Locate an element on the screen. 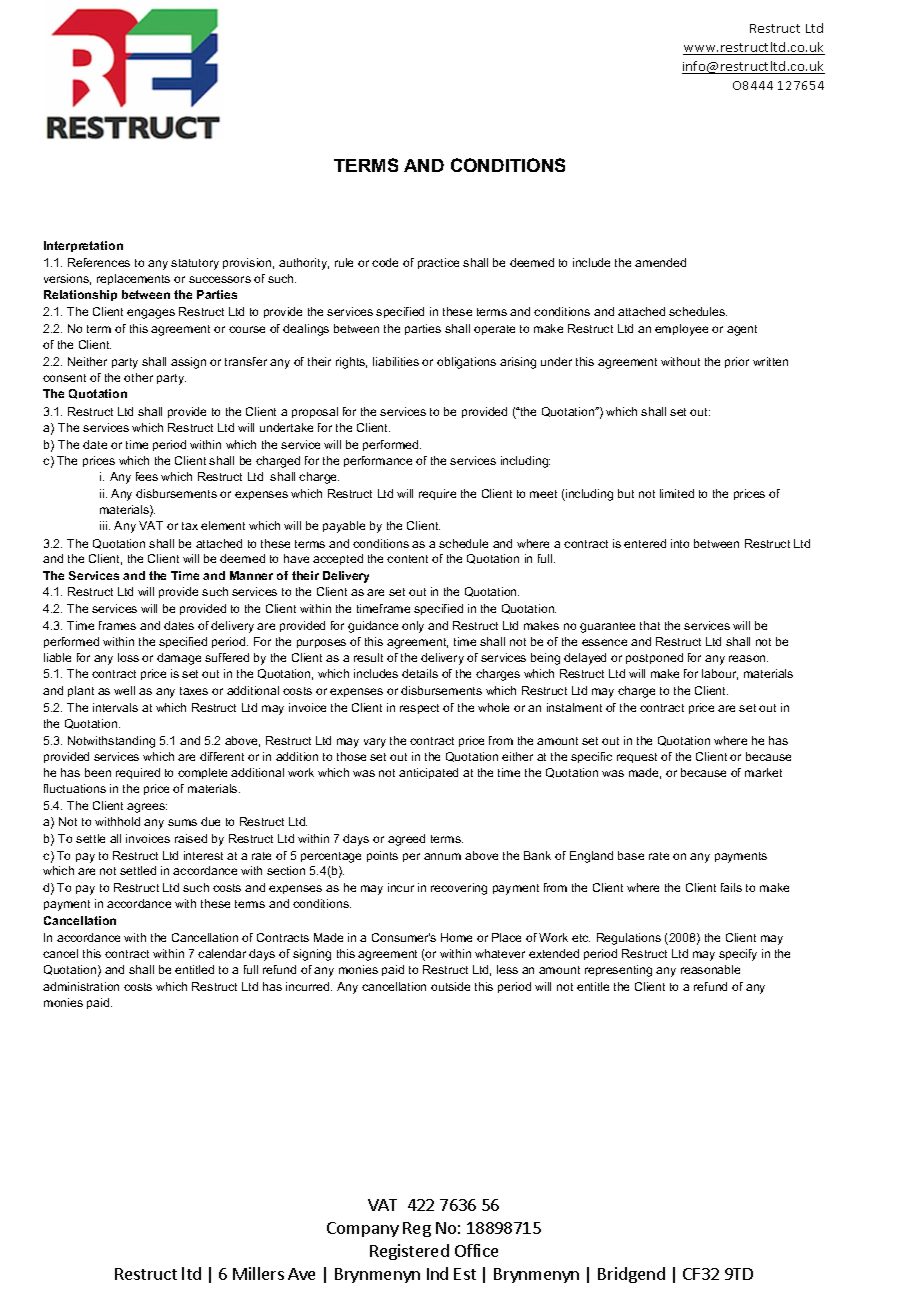 This screenshot has height=1308, width=924. outside is located at coordinates (450, 986).
